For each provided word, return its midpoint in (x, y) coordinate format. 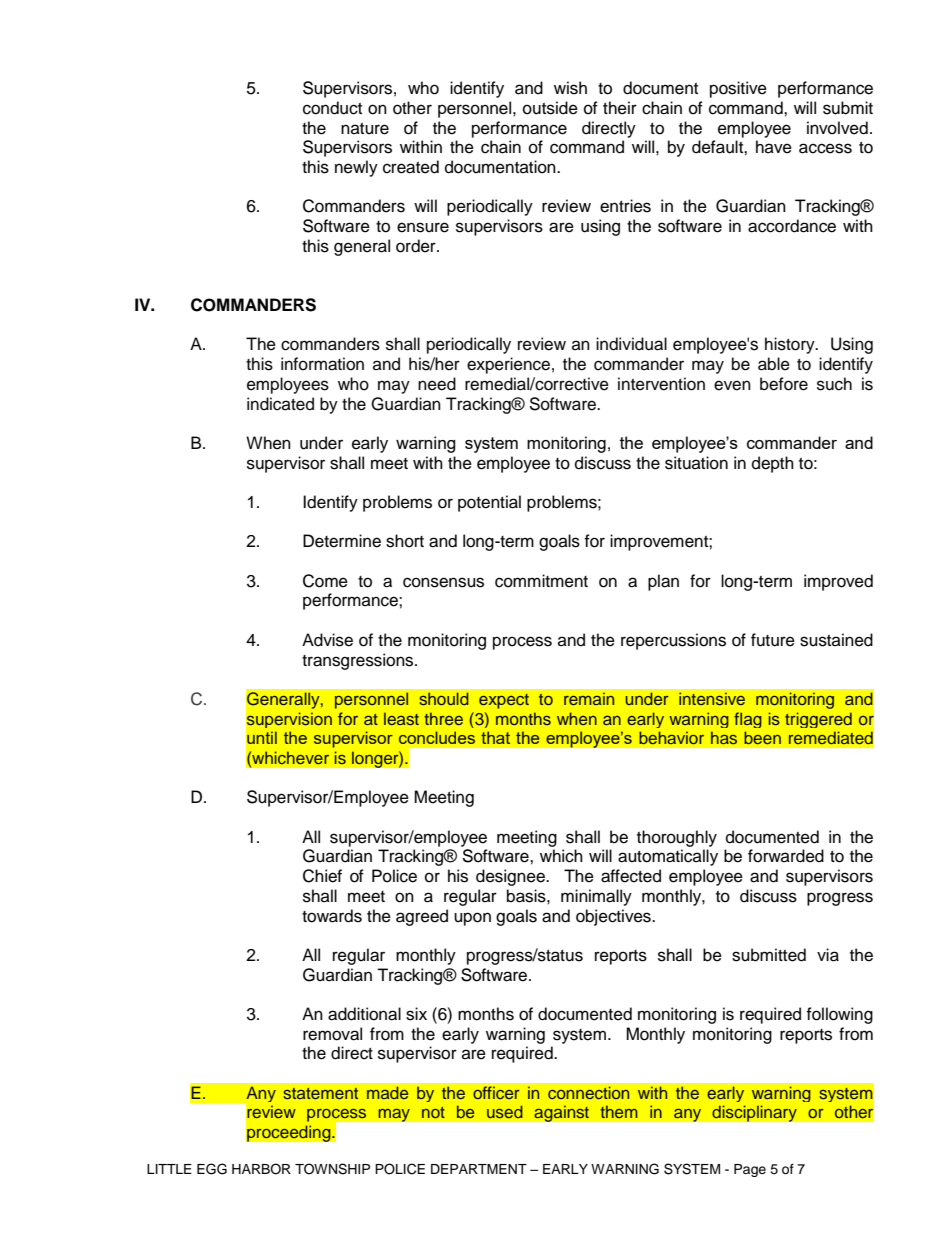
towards (332, 916)
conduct (332, 108)
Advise (327, 640)
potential (489, 503)
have (774, 147)
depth (773, 464)
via (828, 955)
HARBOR (261, 1169)
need (437, 384)
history (791, 345)
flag (748, 720)
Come (325, 581)
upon (472, 919)
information (322, 364)
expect (504, 701)
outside (550, 108)
